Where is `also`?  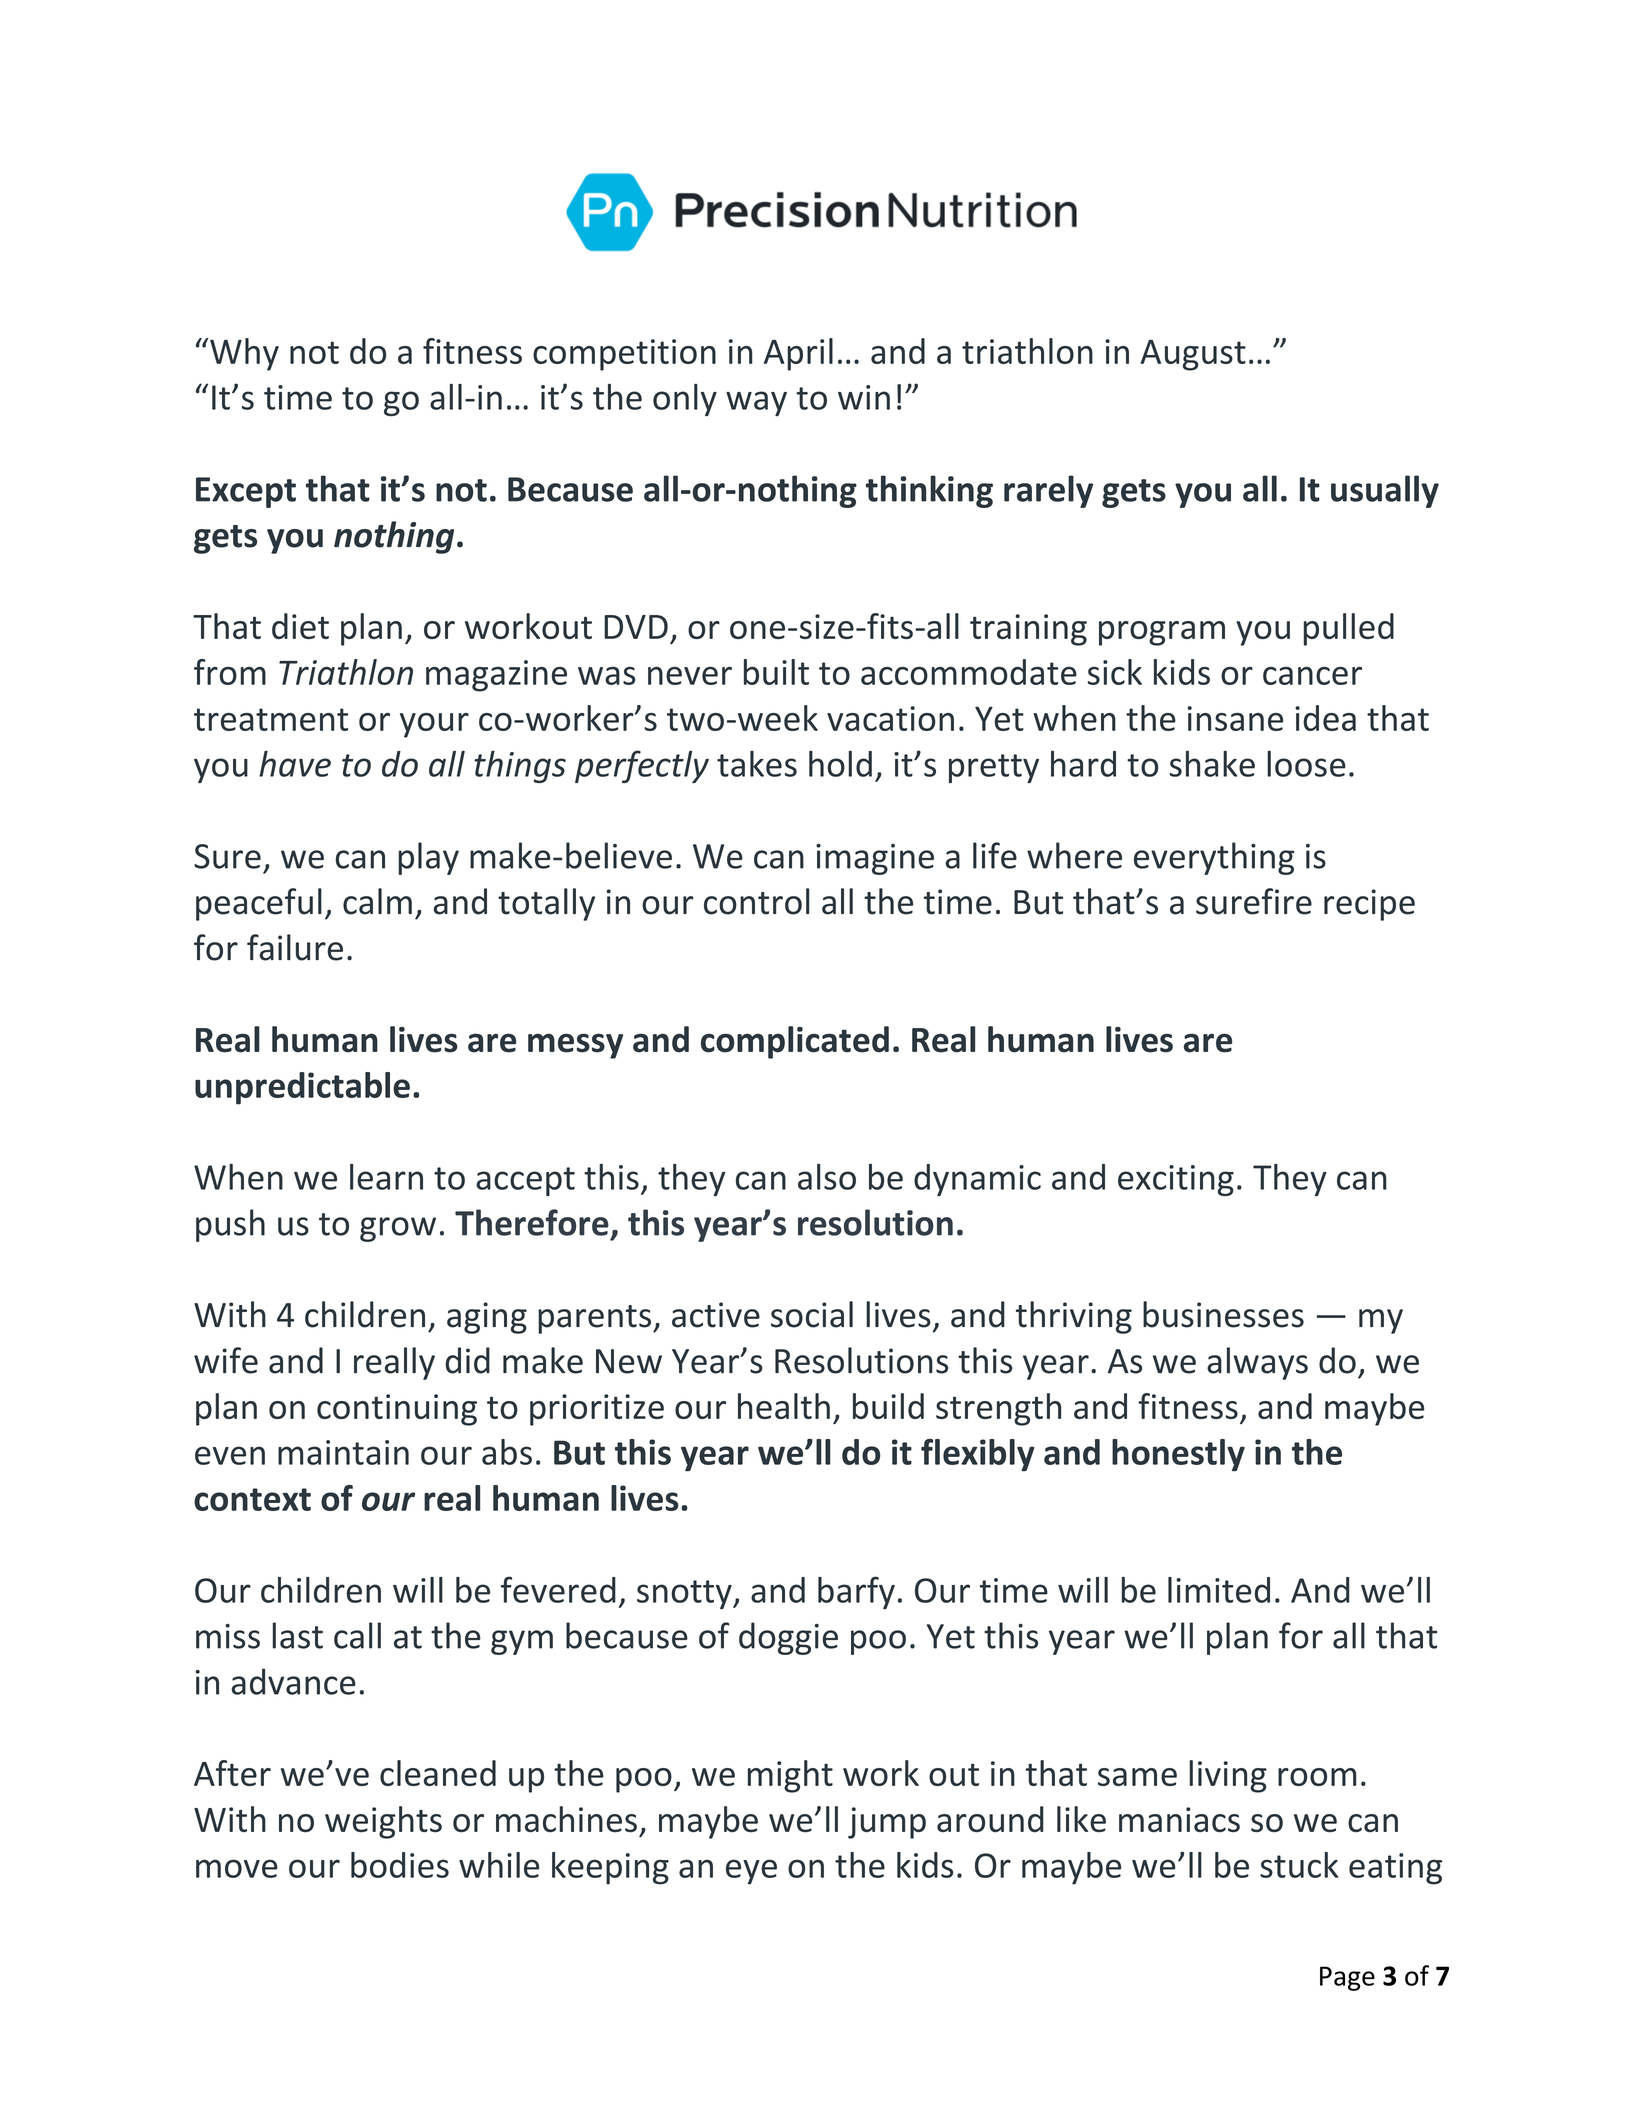 also is located at coordinates (827, 1177).
